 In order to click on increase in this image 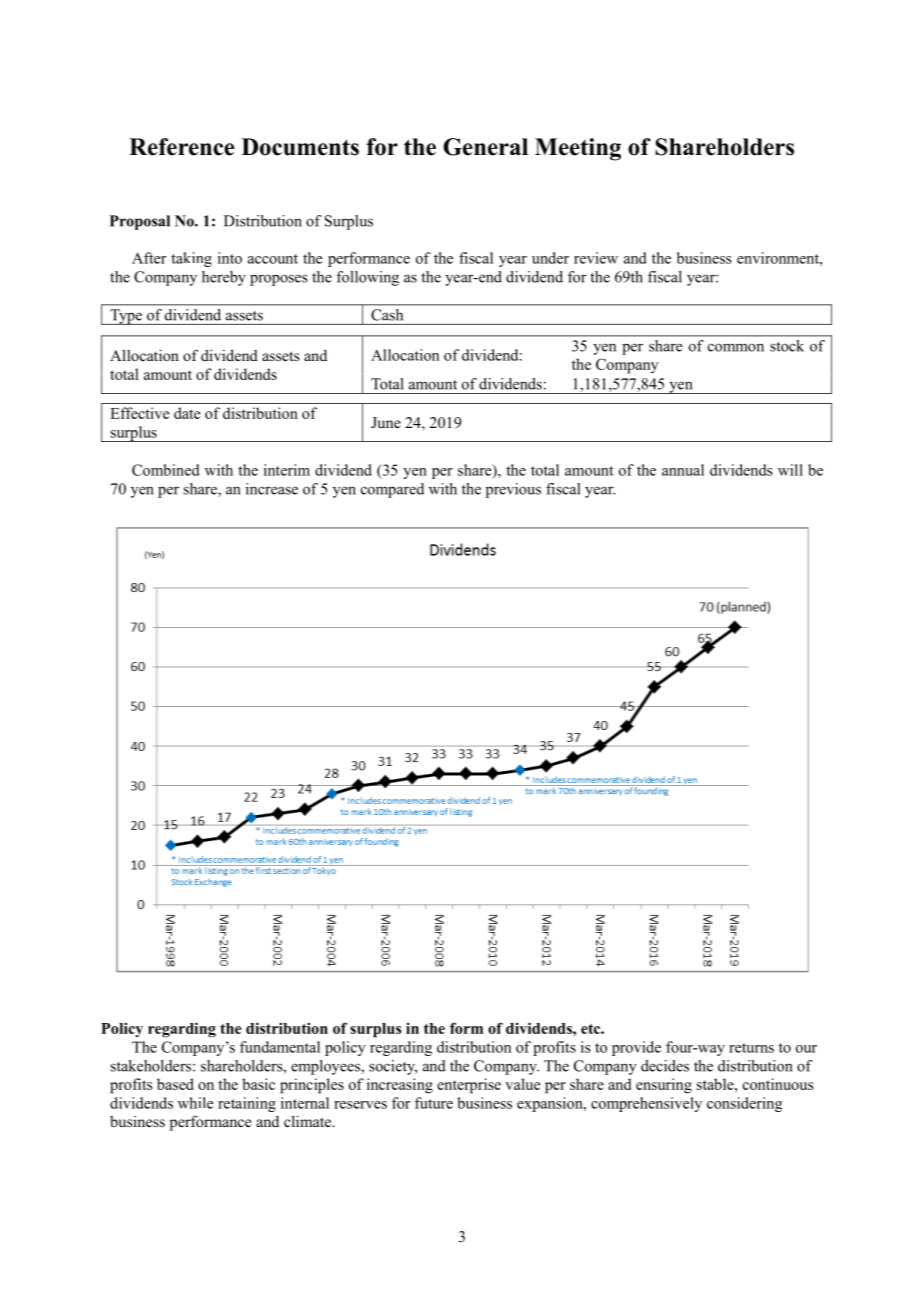, I will do `click(272, 489)`.
